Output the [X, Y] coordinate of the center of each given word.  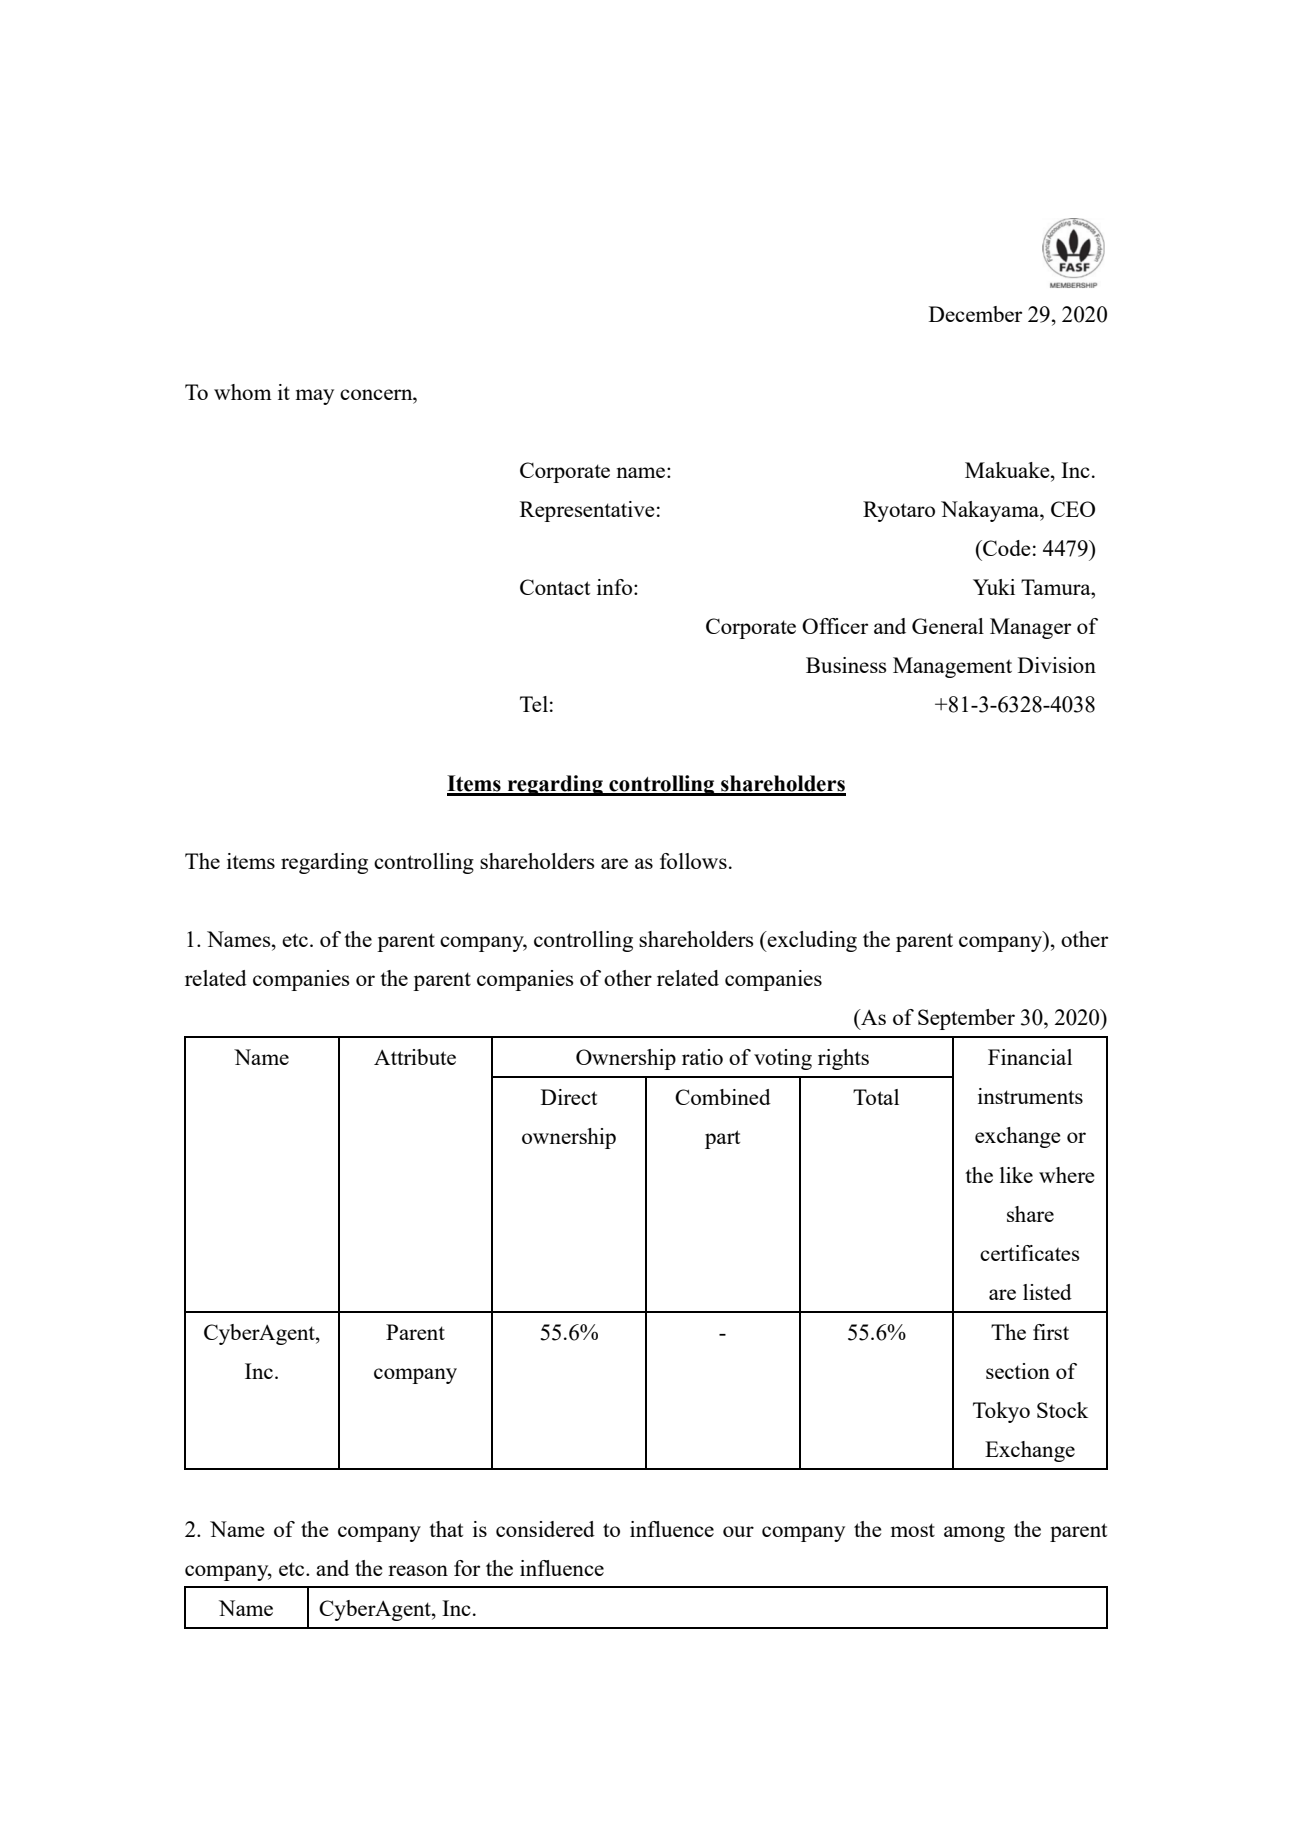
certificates [1029, 1253]
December [975, 314]
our [738, 1531]
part [722, 1139]
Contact [555, 587]
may [315, 397]
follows [693, 861]
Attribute [415, 1057]
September [966, 1019]
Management [952, 667]
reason [418, 1570]
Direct [569, 1097]
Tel [534, 704]
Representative [587, 511]
